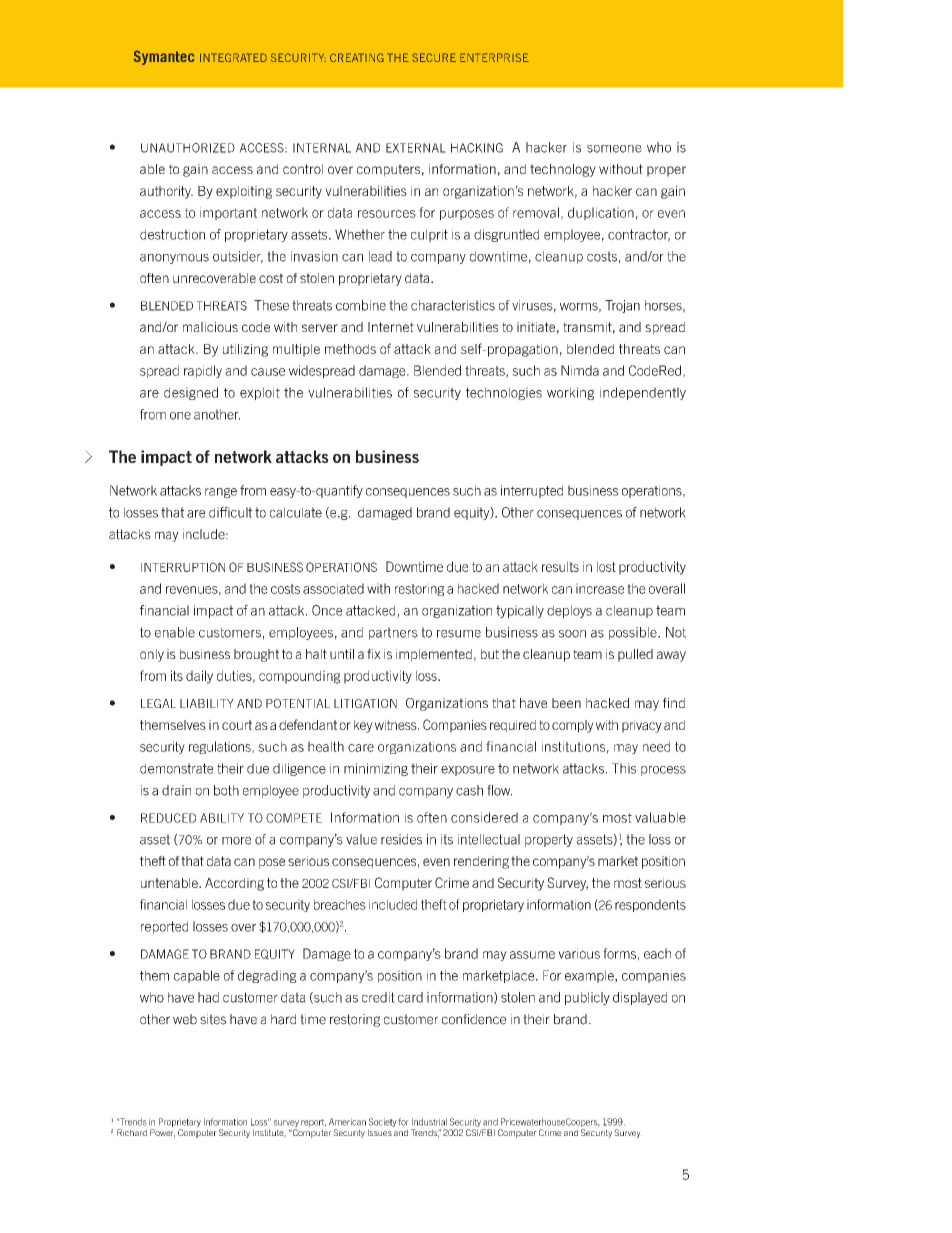 The width and height of the screenshot is (952, 1233). What do you see at coordinates (429, 1122) in the screenshot?
I see `Industrial` at bounding box center [429, 1122].
